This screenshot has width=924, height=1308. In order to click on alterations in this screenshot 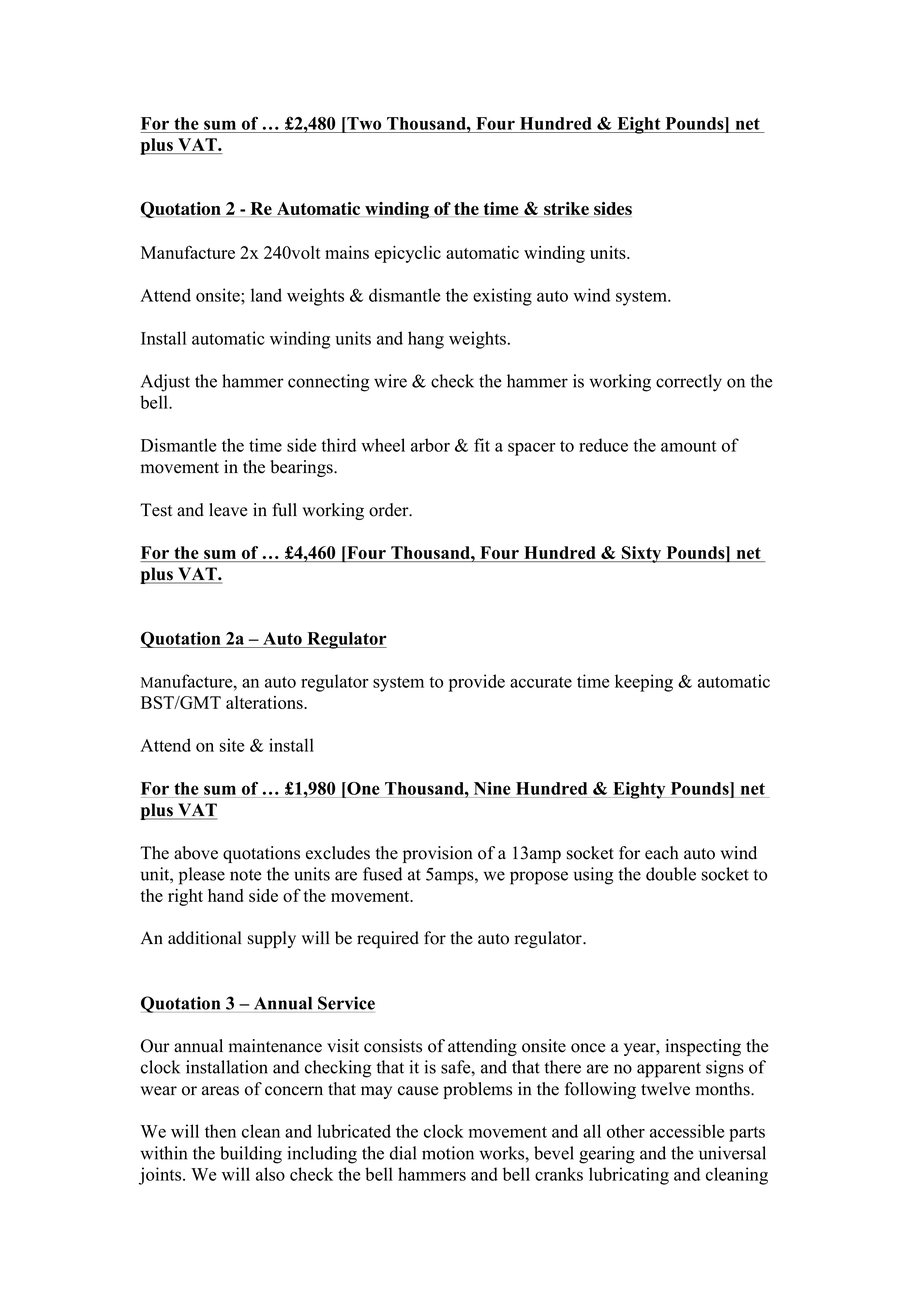, I will do `click(265, 702)`.
